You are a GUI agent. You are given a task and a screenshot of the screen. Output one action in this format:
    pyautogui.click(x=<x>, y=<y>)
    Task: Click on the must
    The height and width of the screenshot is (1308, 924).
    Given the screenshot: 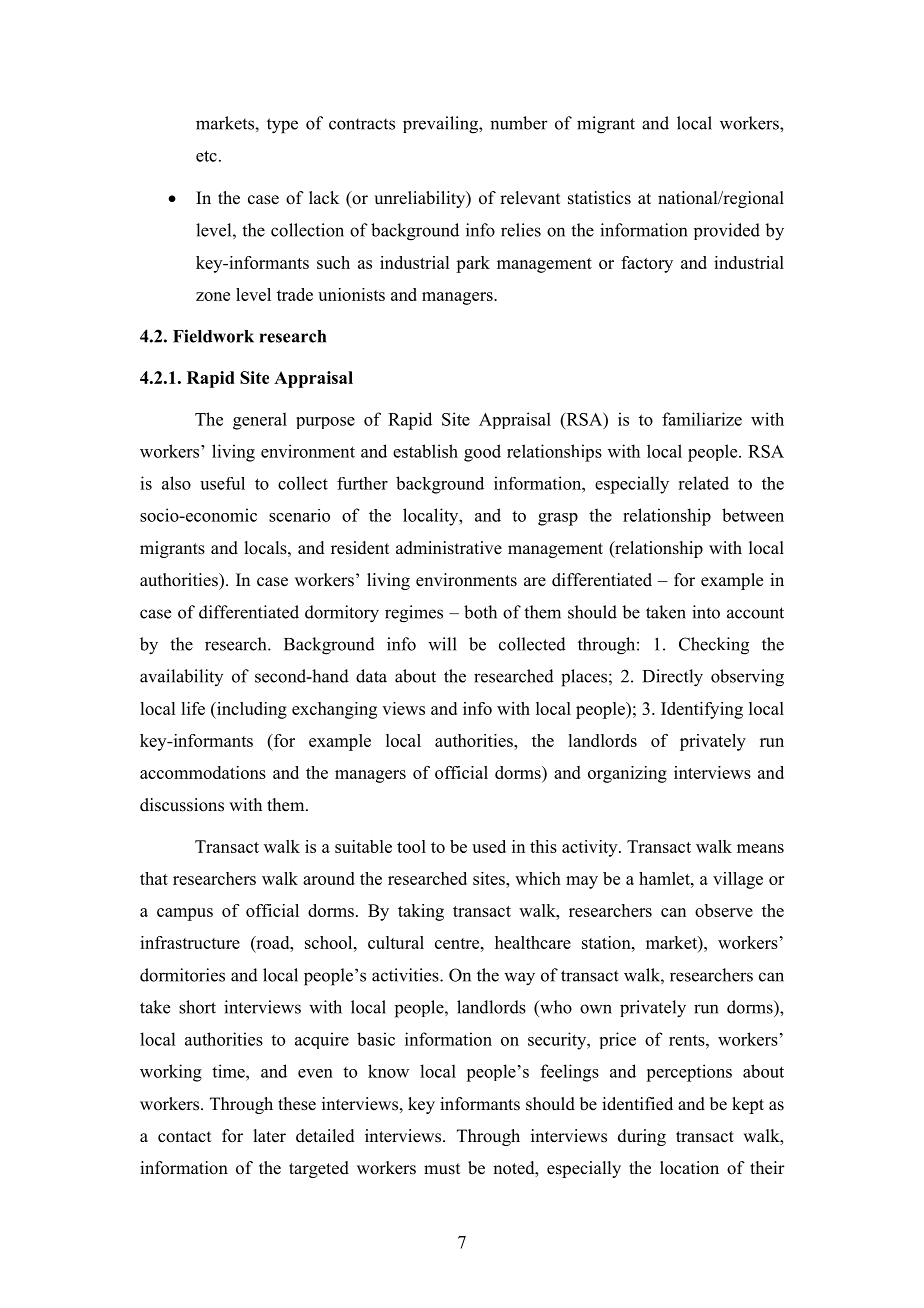 What is the action you would take?
    pyautogui.click(x=442, y=1169)
